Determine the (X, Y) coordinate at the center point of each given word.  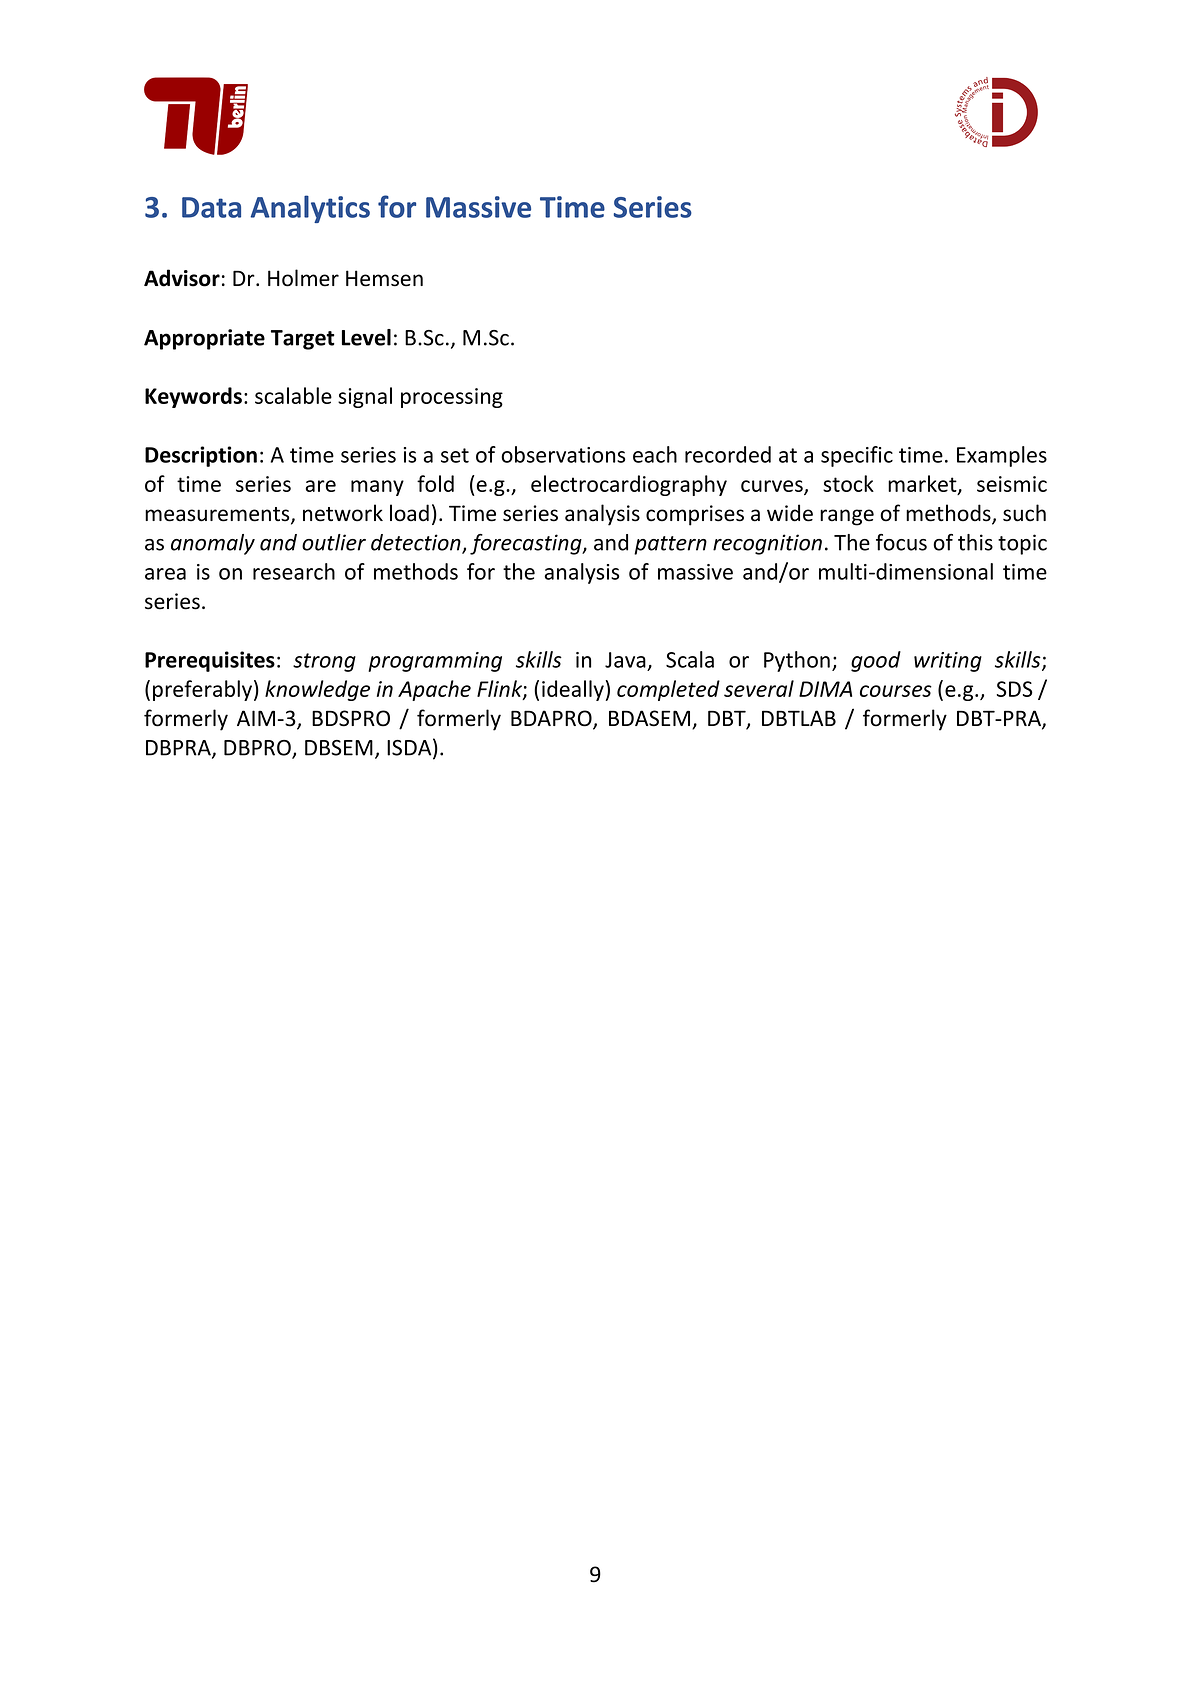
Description (201, 456)
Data (211, 207)
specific (857, 456)
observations (563, 454)
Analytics (310, 209)
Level (366, 337)
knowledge (317, 690)
